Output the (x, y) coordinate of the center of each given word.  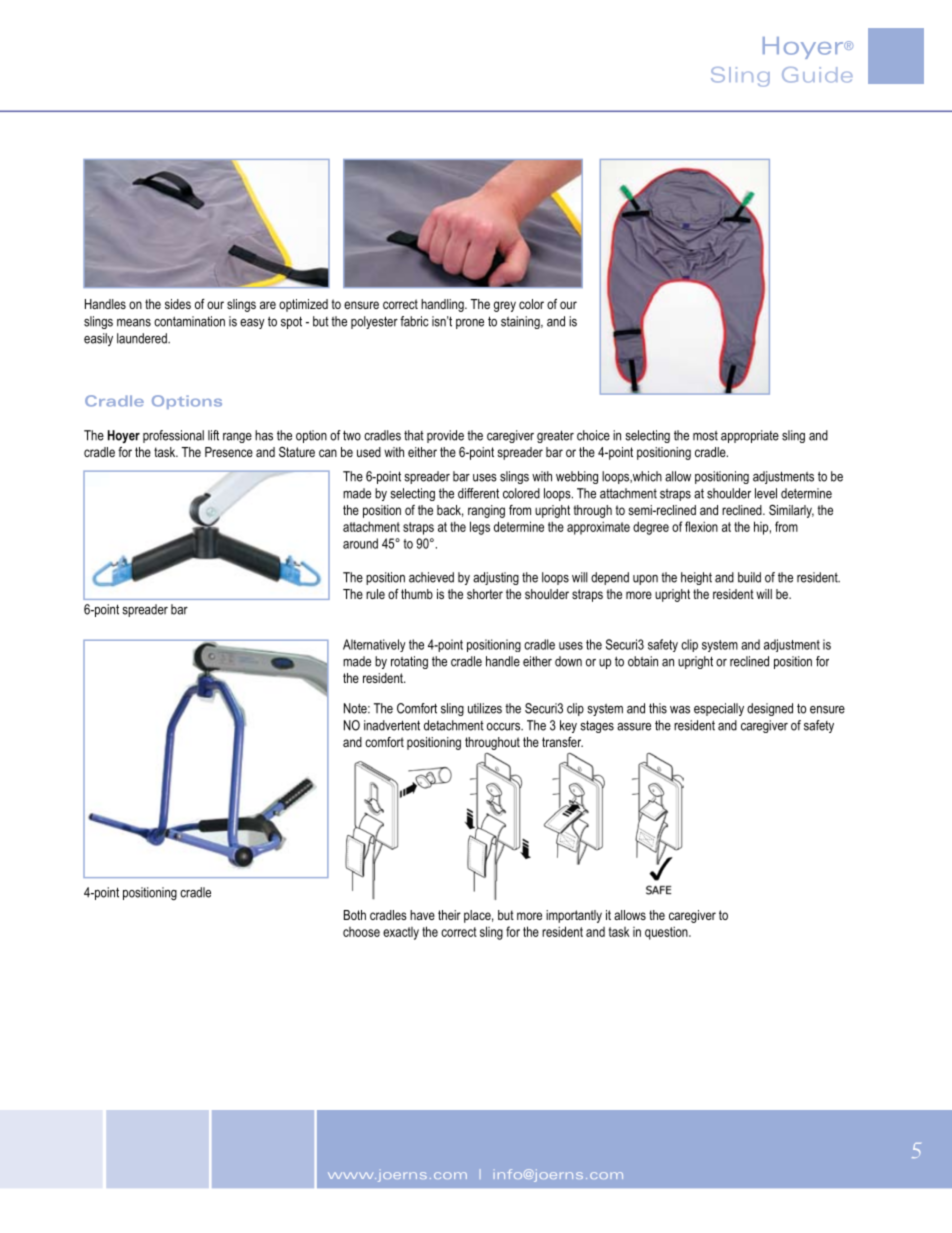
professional (173, 436)
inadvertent (392, 725)
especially (719, 709)
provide (445, 436)
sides (178, 304)
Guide (817, 75)
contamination (189, 321)
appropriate (750, 436)
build (749, 577)
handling (443, 305)
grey (505, 306)
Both (355, 915)
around (360, 543)
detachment (454, 725)
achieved (431, 577)
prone (470, 324)
